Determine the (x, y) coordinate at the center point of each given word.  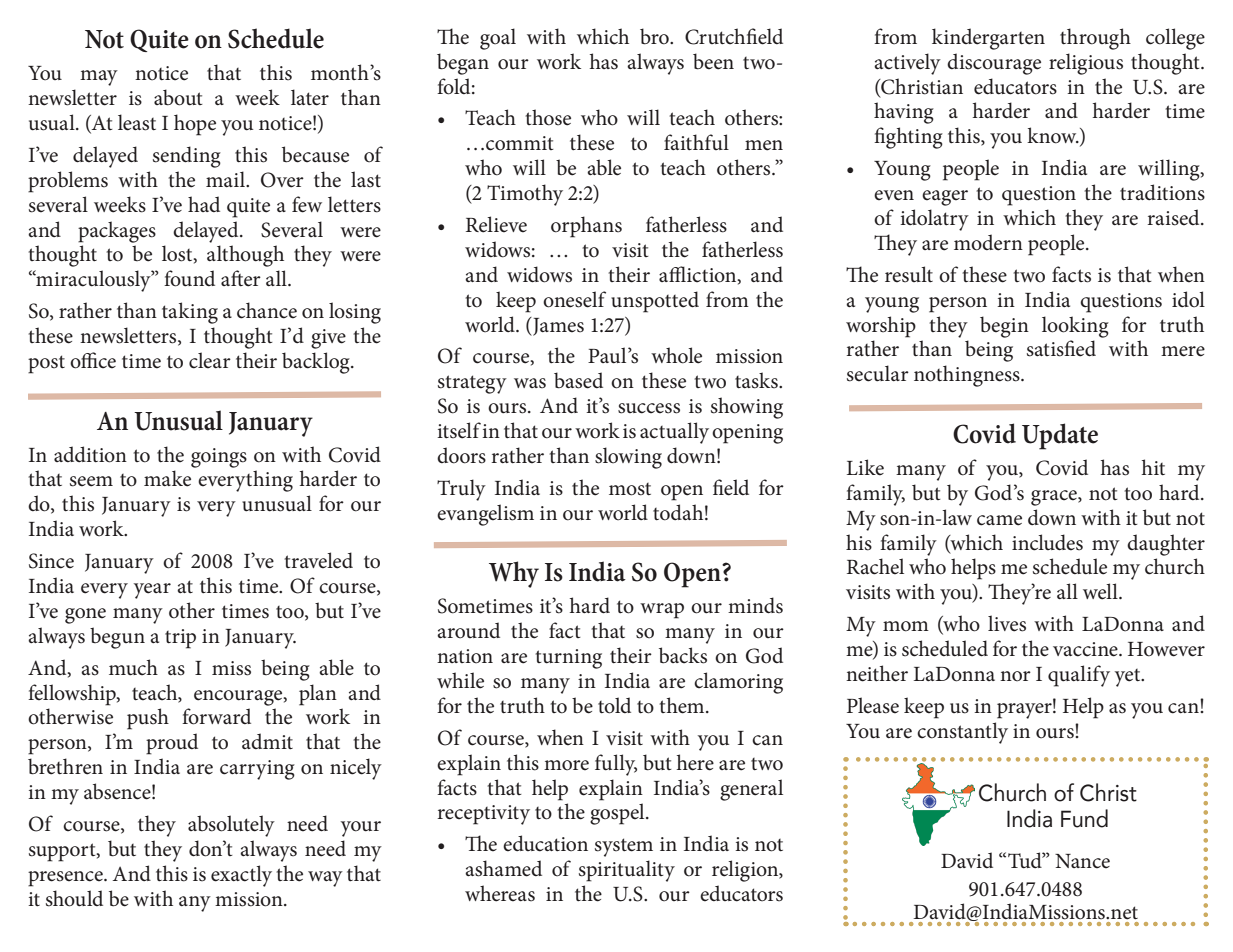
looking (1075, 327)
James (557, 326)
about (178, 97)
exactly (241, 876)
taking (190, 313)
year (152, 591)
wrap (662, 611)
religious (1086, 64)
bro (655, 36)
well (1101, 591)
